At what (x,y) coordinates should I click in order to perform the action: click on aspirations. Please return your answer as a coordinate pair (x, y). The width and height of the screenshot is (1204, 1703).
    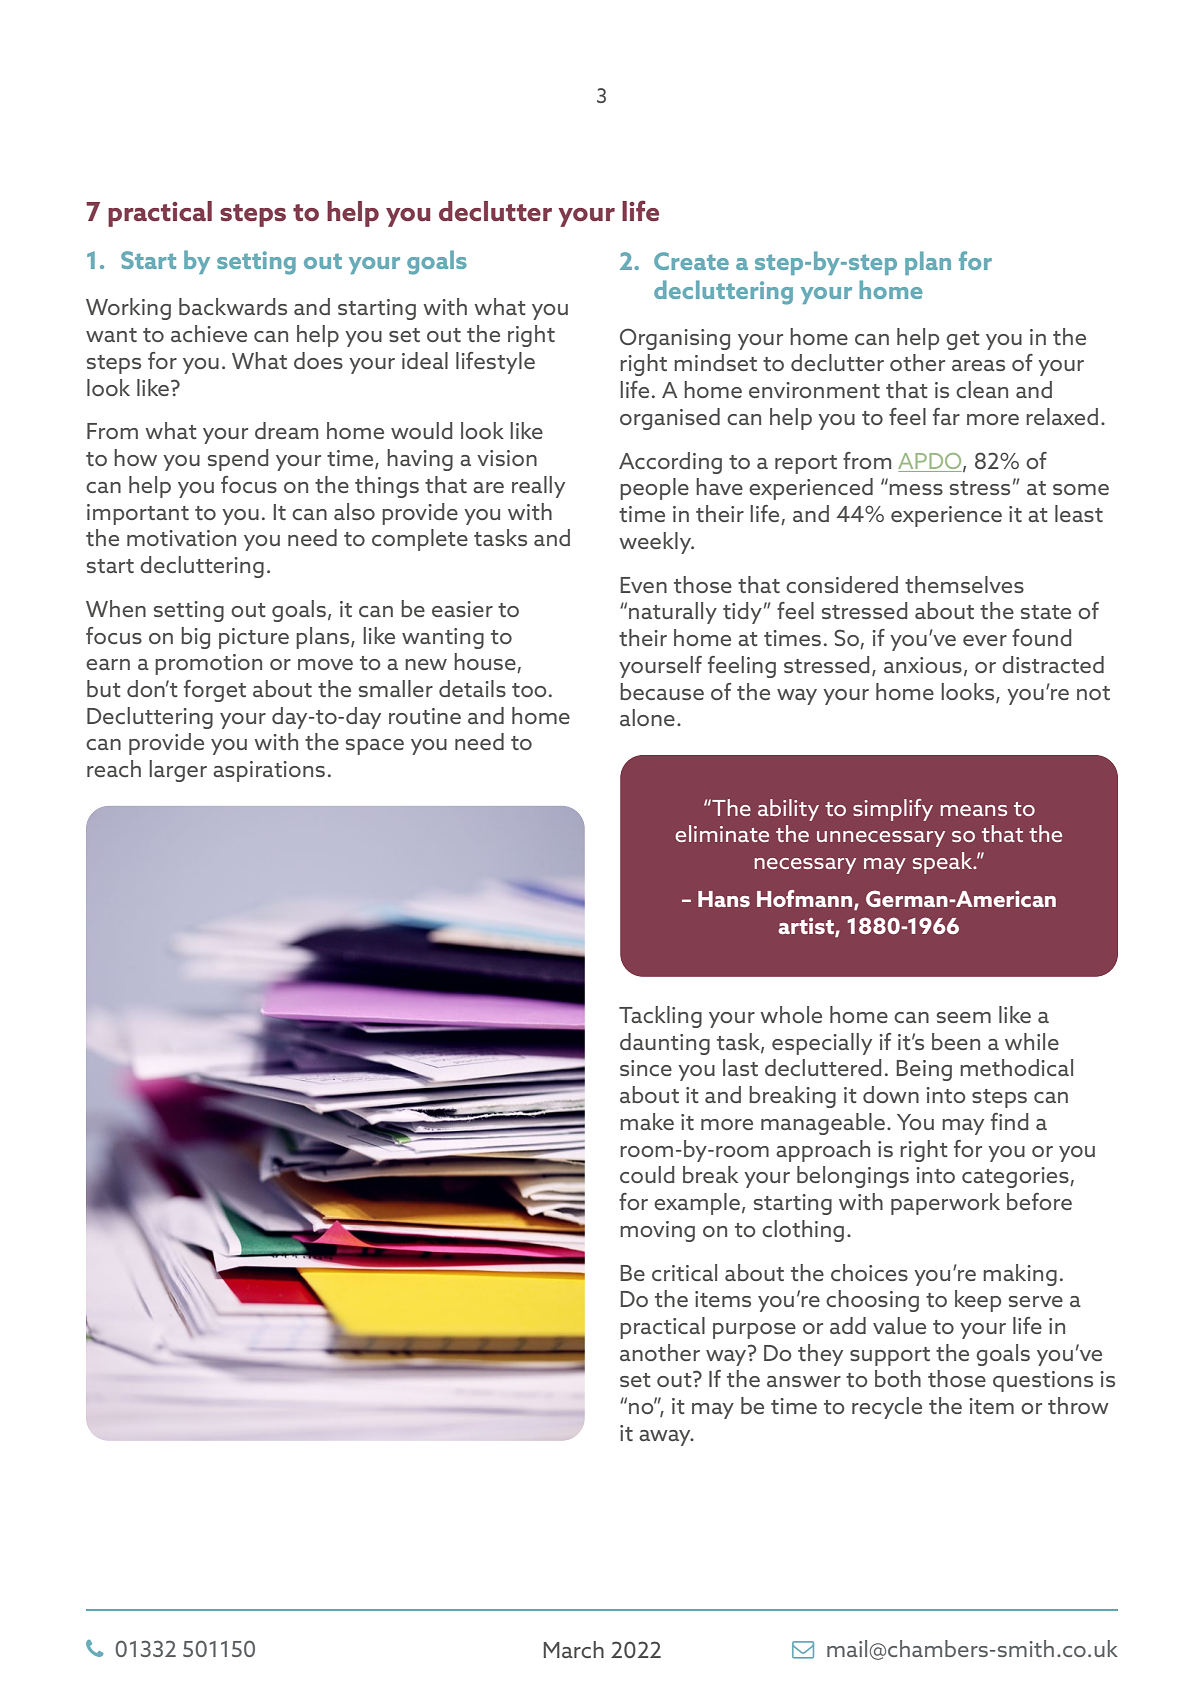
    Looking at the image, I should click on (269, 771).
